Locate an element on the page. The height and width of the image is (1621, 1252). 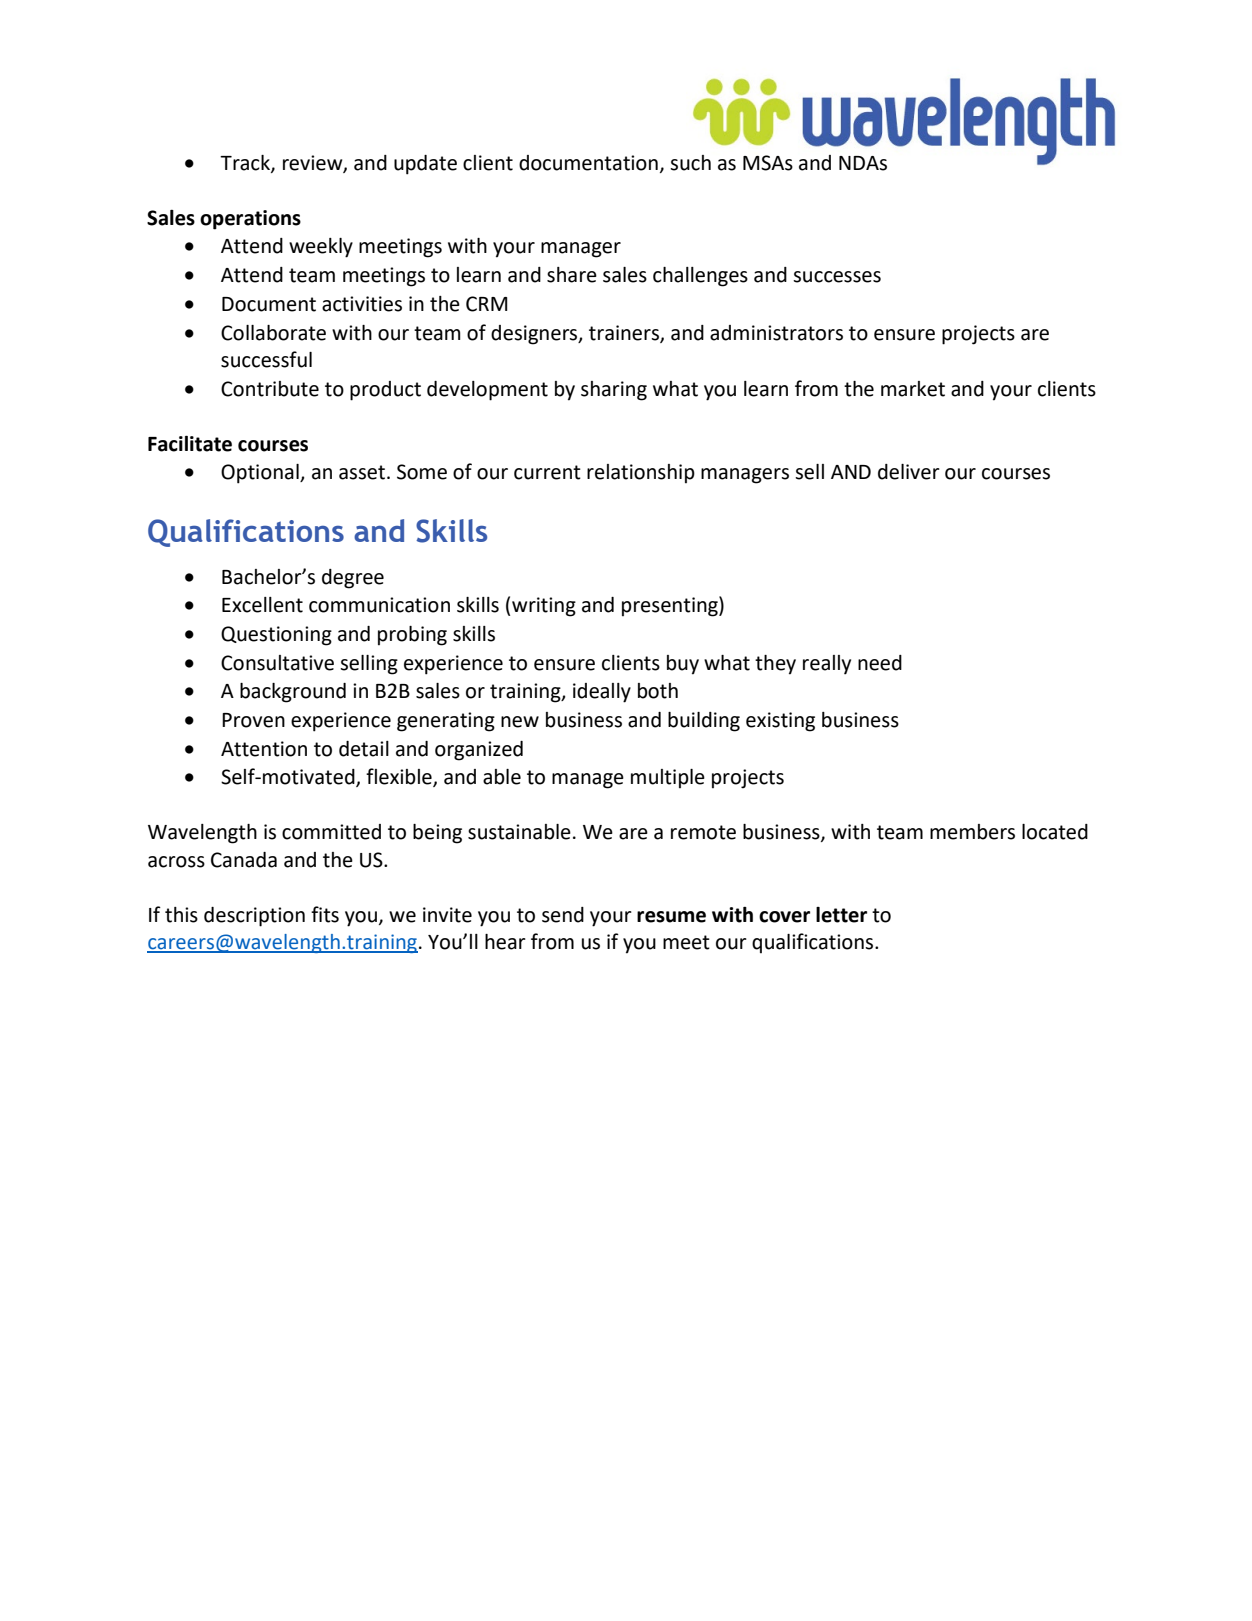
writing is located at coordinates (544, 607).
